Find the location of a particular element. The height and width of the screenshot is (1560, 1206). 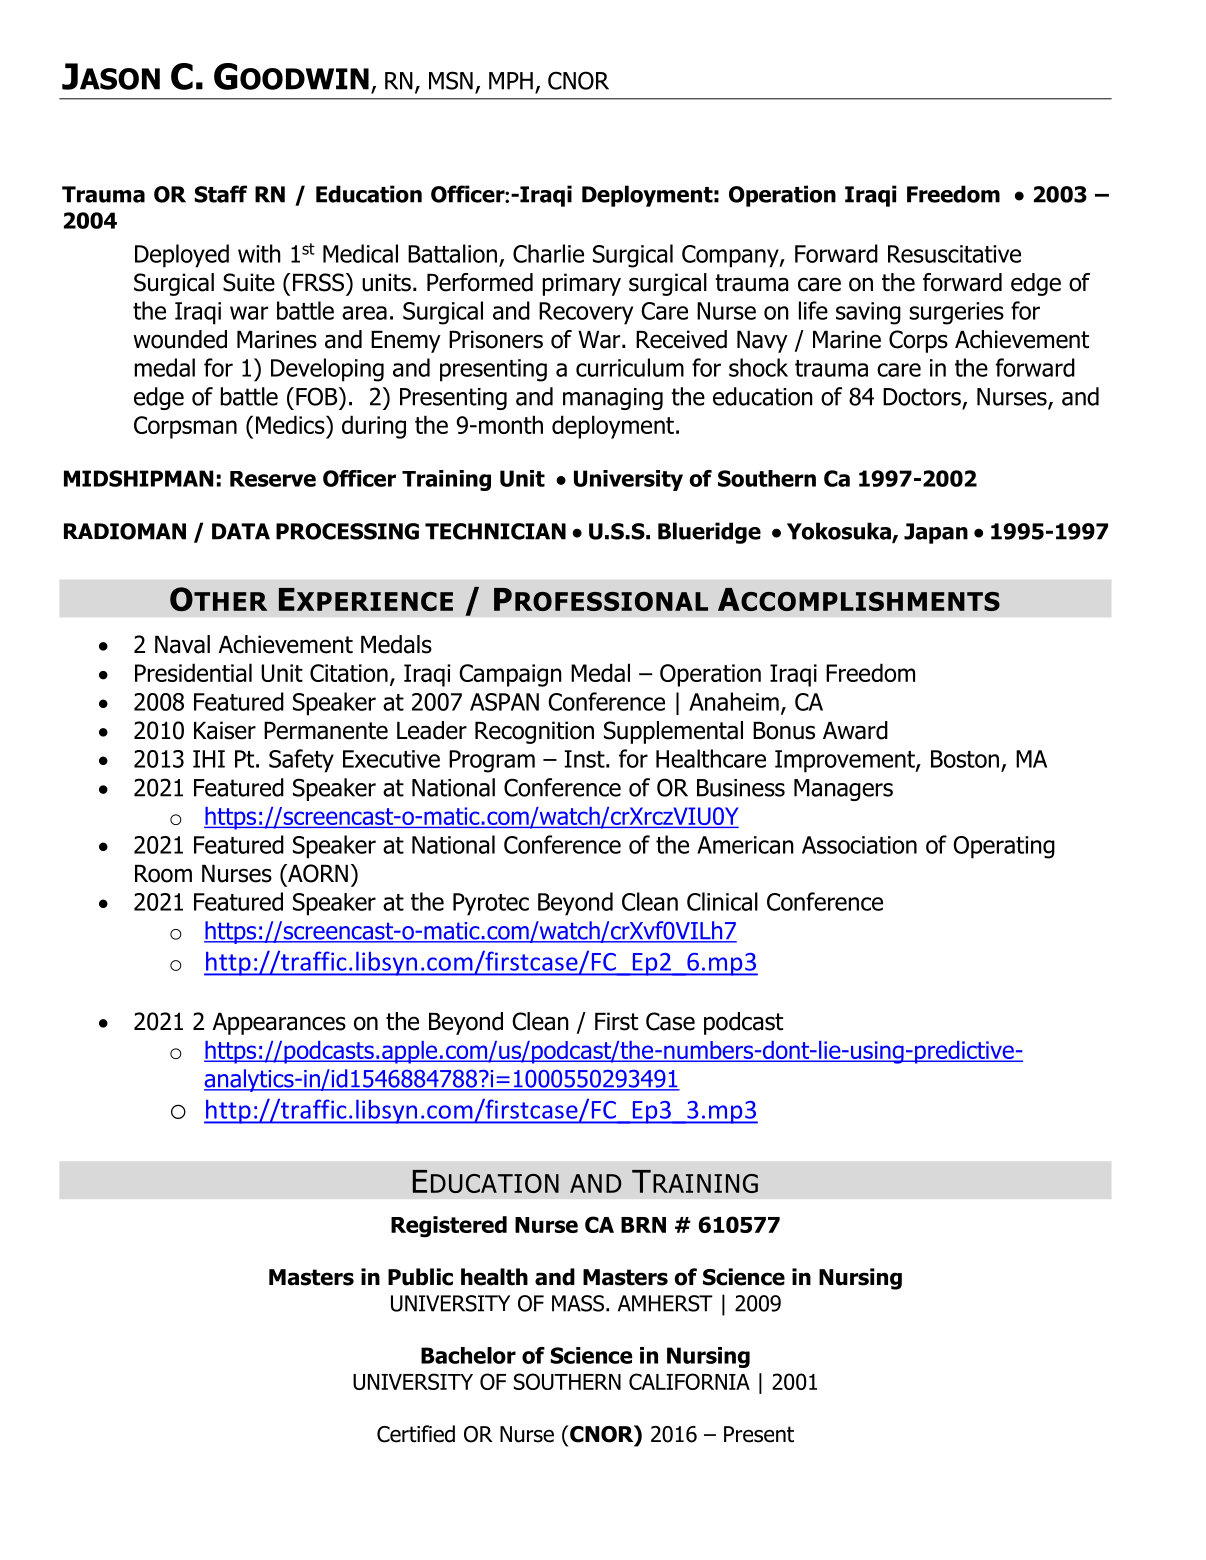

Appearances is located at coordinates (279, 1024).
